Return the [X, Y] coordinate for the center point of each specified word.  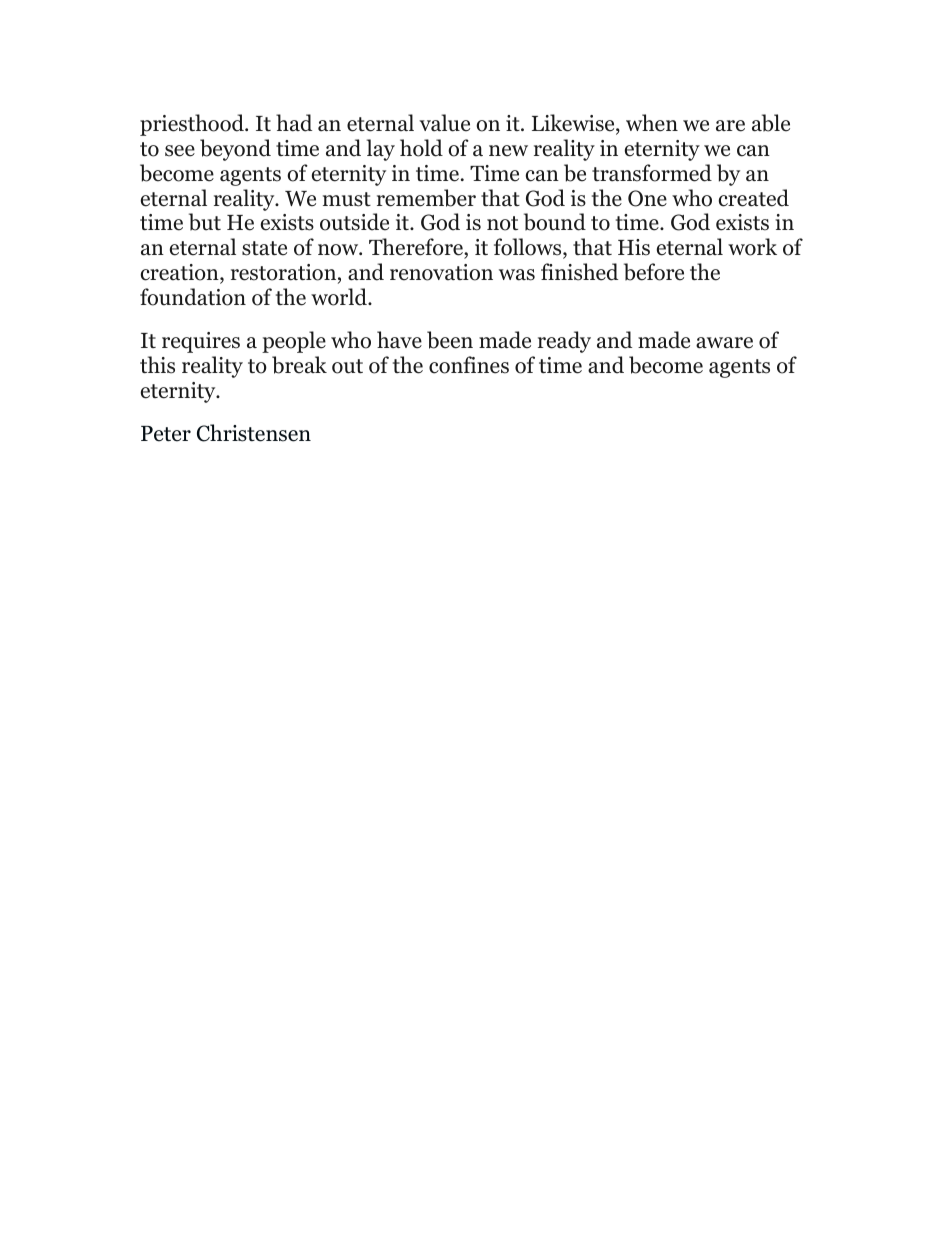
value [444, 123]
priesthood [193, 125]
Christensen [254, 433]
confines [469, 365]
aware [724, 343]
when [652, 123]
